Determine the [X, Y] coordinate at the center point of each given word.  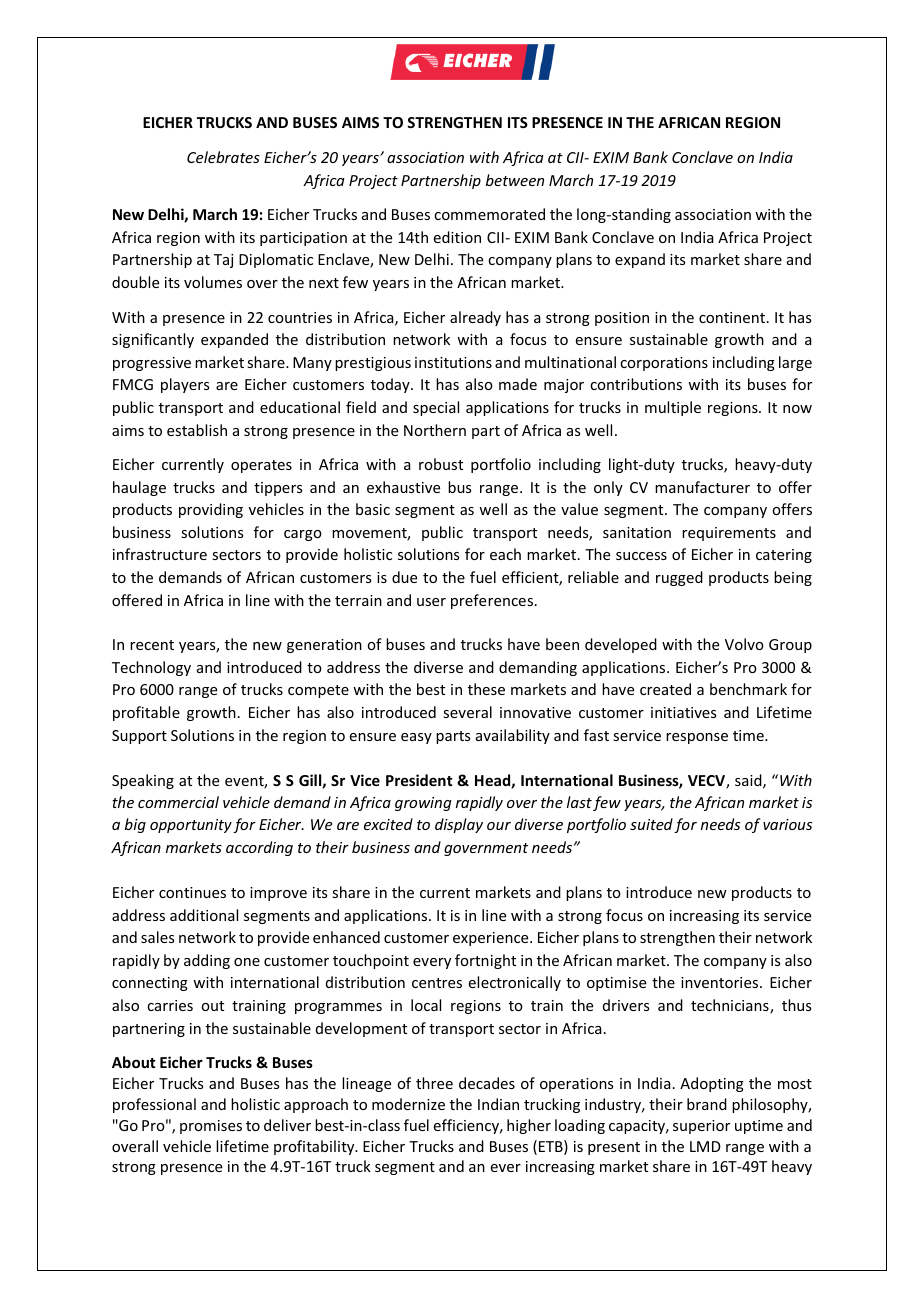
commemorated [489, 214]
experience [492, 939]
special [436, 408]
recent [152, 645]
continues [192, 892]
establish [197, 430]
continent [733, 317]
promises [211, 1127]
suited [651, 824]
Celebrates [223, 157]
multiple [673, 408]
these [486, 689]
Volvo [744, 644]
